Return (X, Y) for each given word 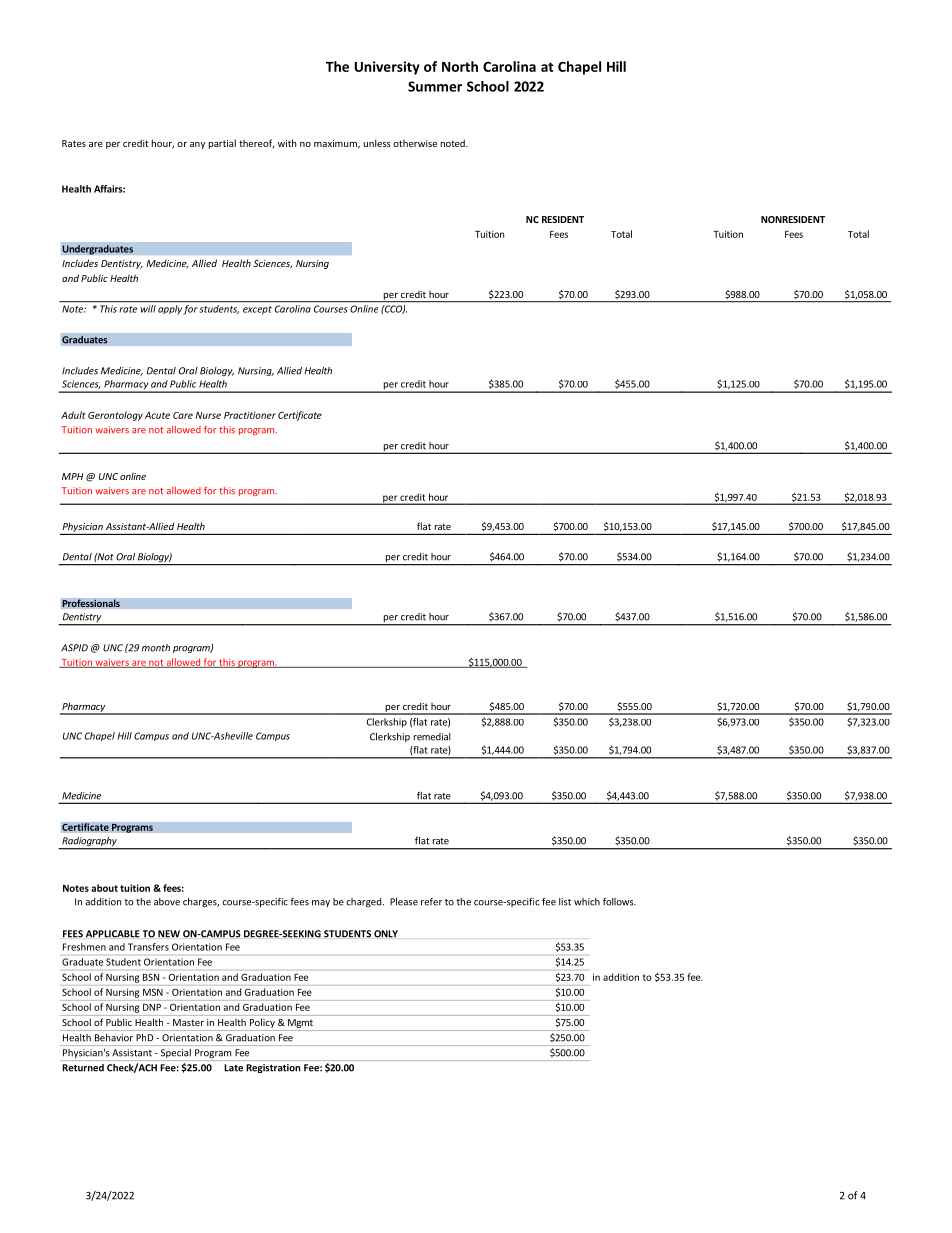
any (197, 145)
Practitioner (250, 415)
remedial (432, 737)
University (387, 68)
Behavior (114, 1037)
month (156, 648)
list (565, 902)
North (460, 66)
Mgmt (300, 1023)
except (257, 310)
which (587, 902)
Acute (157, 415)
